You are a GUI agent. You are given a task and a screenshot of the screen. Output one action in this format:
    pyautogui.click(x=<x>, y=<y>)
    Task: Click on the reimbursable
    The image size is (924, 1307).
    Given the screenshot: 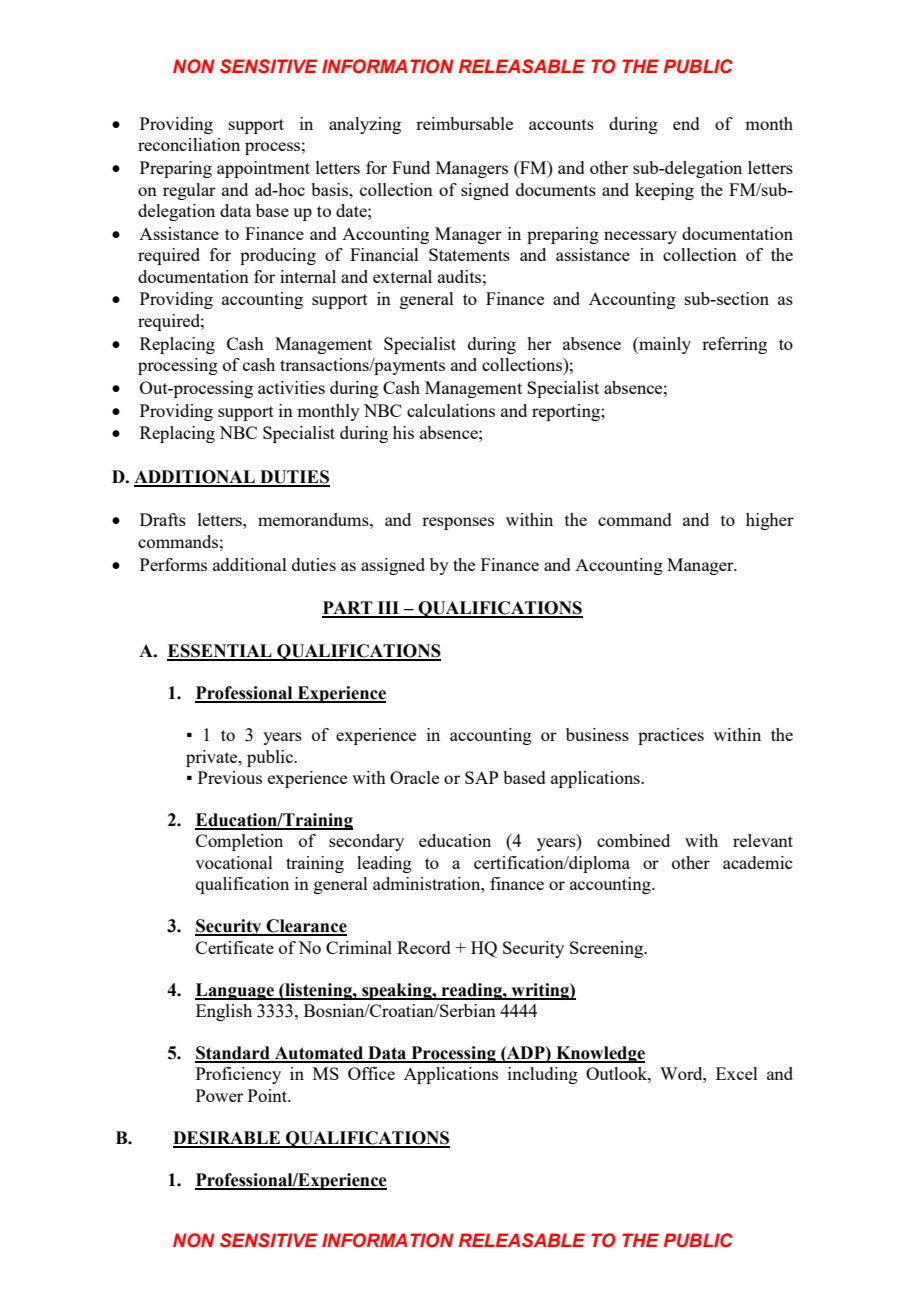 What is the action you would take?
    pyautogui.click(x=464, y=123)
